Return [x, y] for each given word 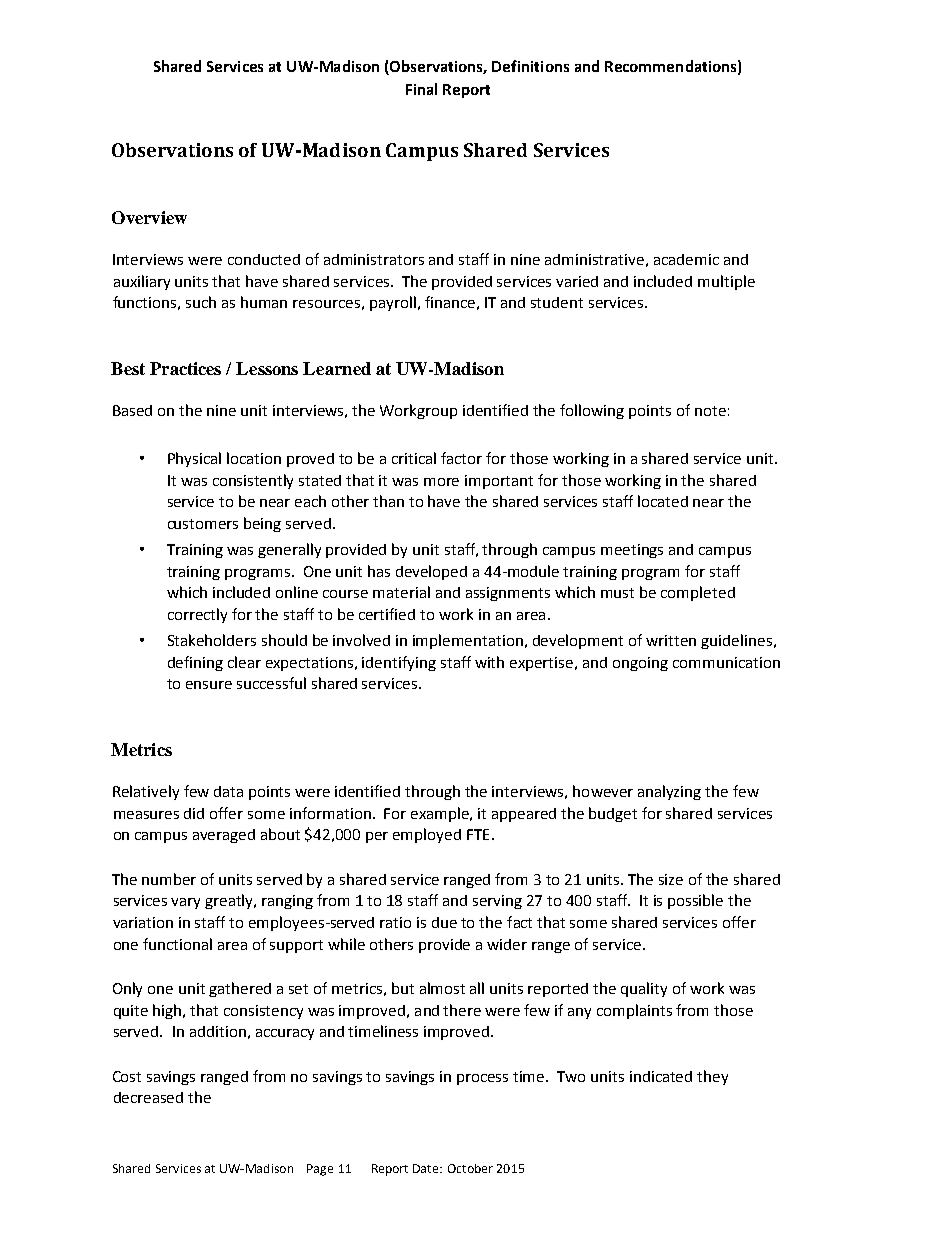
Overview [149, 217]
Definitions [530, 66]
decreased [148, 1097]
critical [414, 458]
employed [427, 835]
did [194, 813]
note [710, 411]
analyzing [669, 792]
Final [421, 89]
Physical [194, 459]
